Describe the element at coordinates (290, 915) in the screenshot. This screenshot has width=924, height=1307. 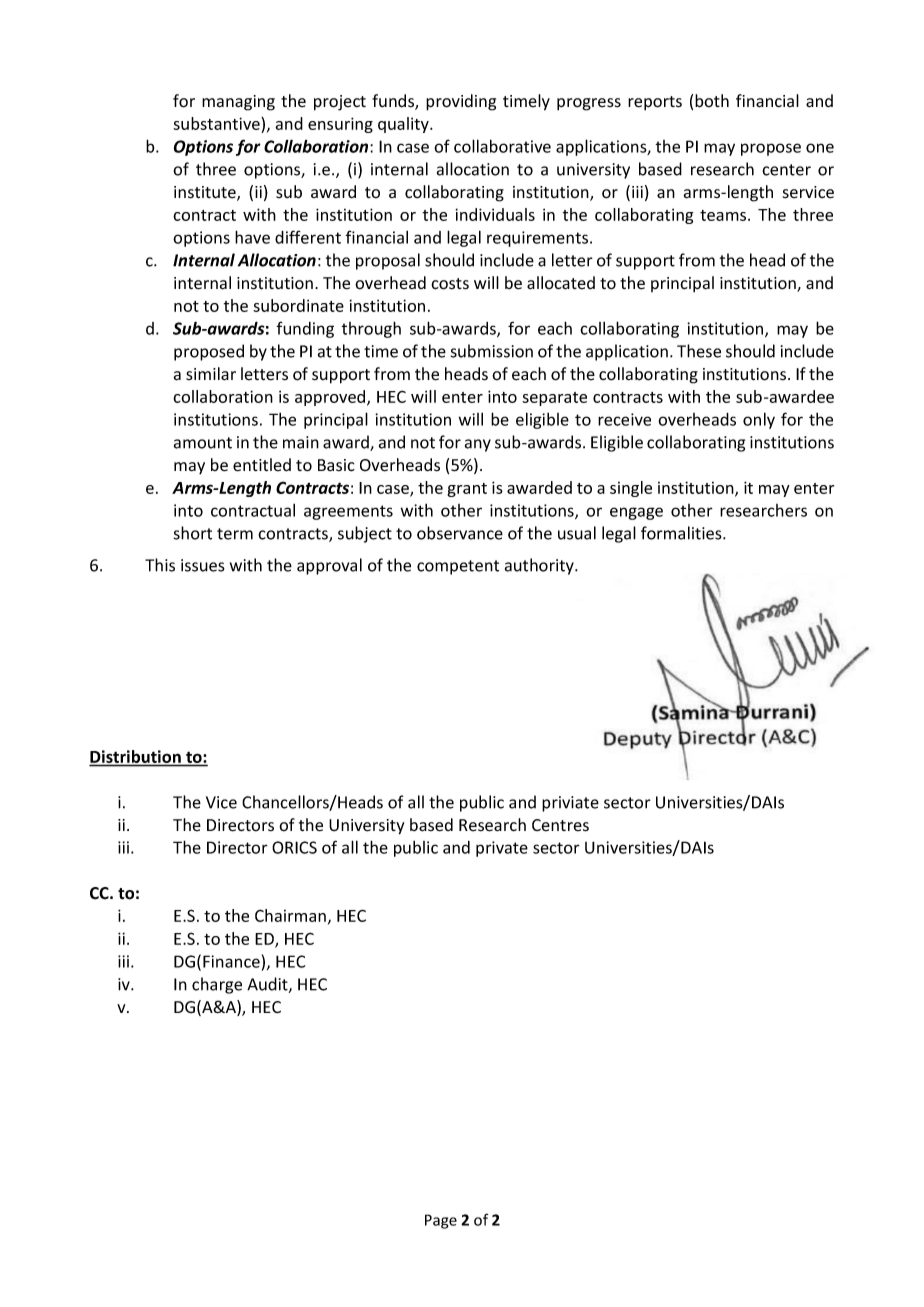
I see `Chairman` at that location.
